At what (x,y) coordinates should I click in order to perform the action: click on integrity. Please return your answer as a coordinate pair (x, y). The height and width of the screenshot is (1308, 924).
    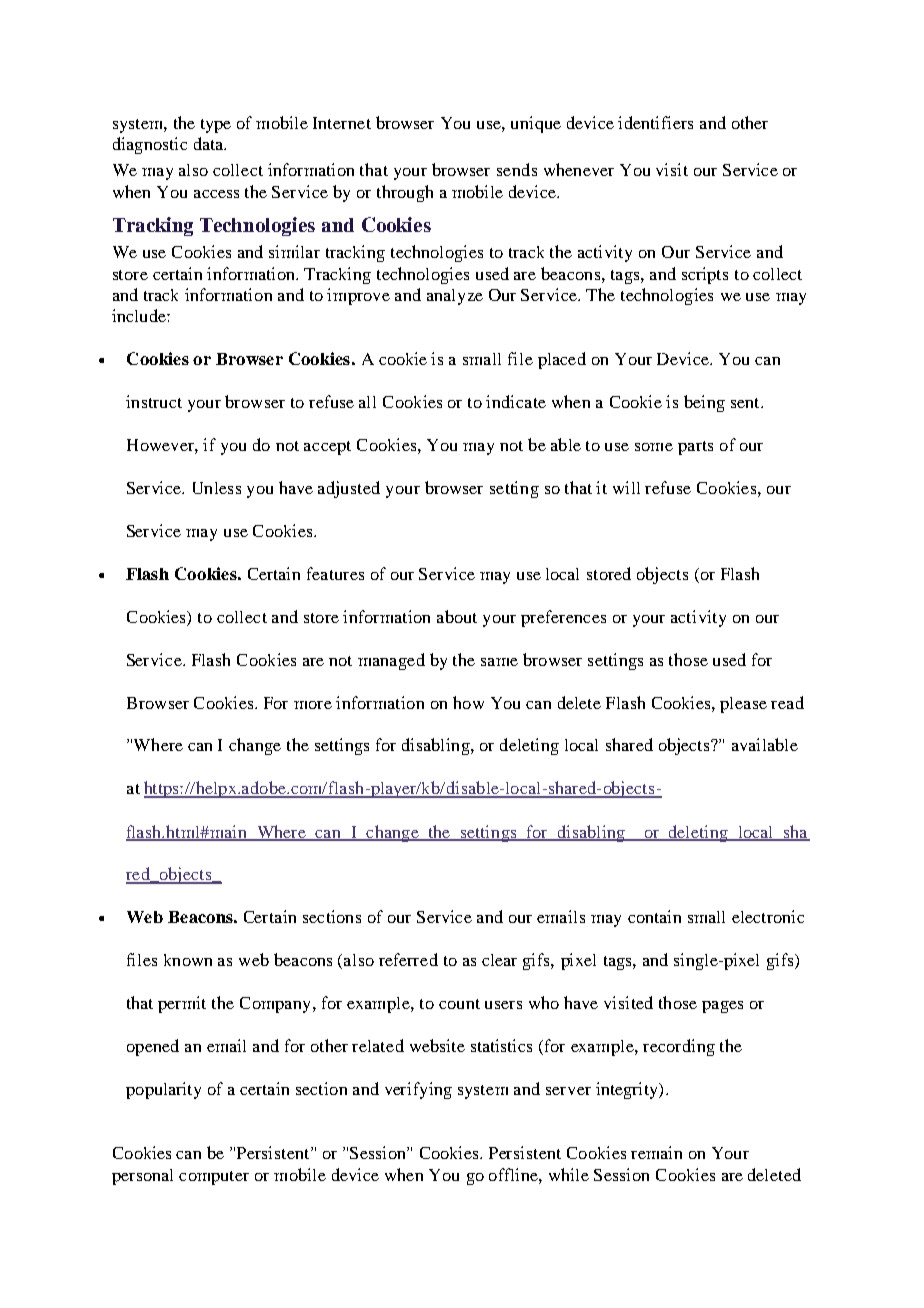
    Looking at the image, I should click on (628, 1090).
